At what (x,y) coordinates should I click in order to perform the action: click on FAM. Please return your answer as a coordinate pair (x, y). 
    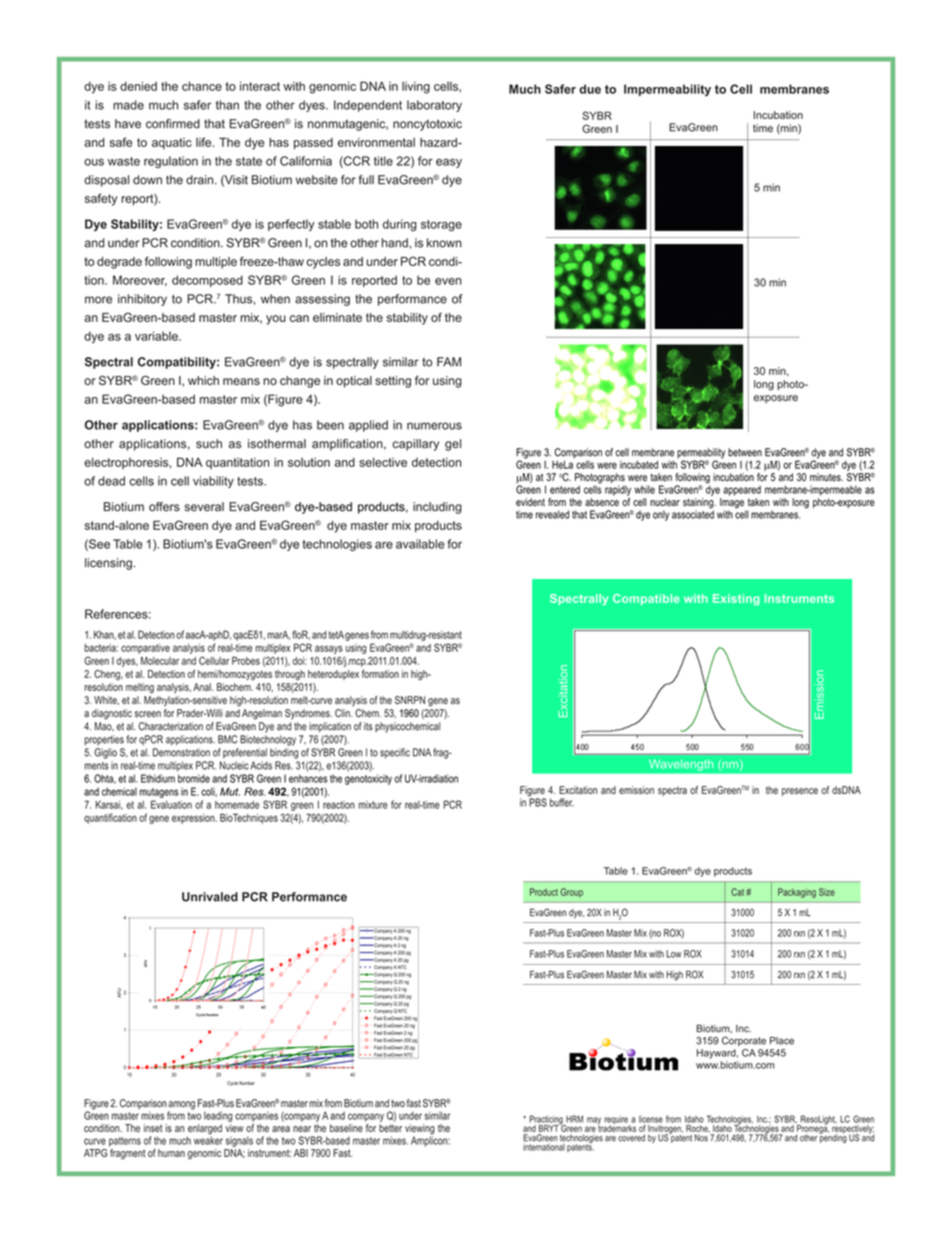
    Looking at the image, I should click on (449, 362).
